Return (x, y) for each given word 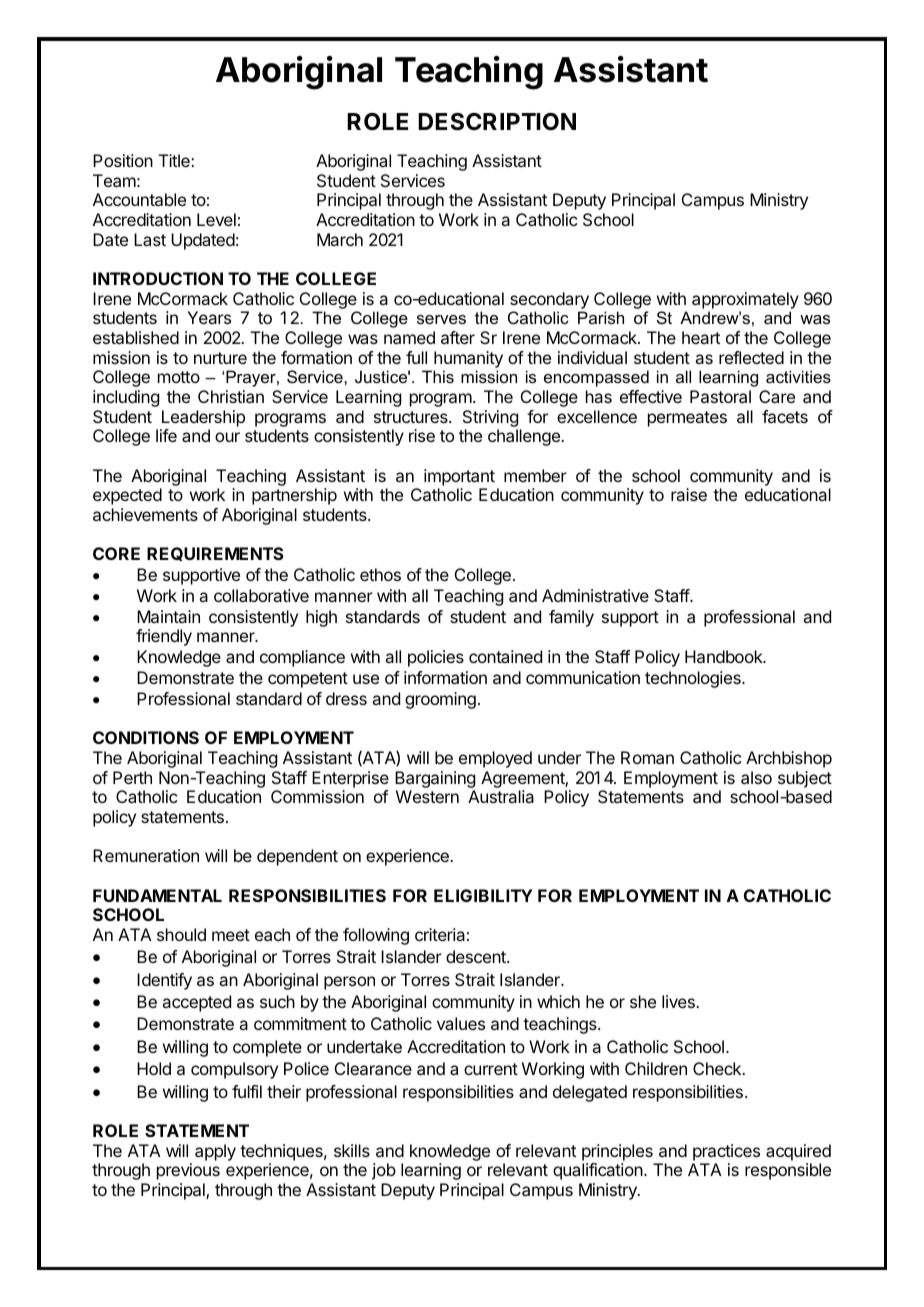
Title (175, 160)
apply (215, 1152)
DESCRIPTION (497, 122)
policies (436, 658)
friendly (164, 637)
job (384, 1171)
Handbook (725, 656)
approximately (745, 300)
